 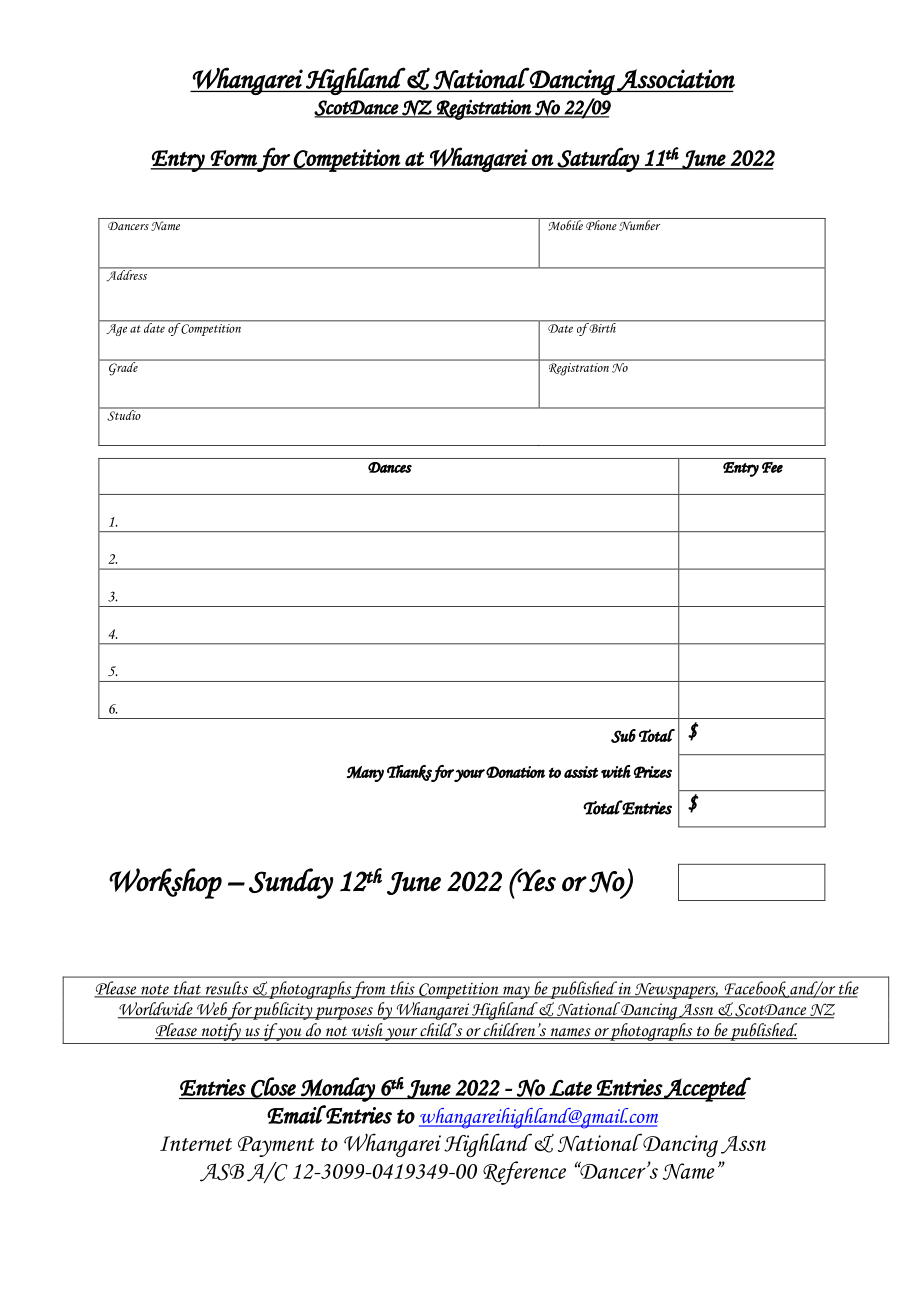 What do you see at coordinates (598, 159) in the page?
I see `Saturday` at bounding box center [598, 159].
